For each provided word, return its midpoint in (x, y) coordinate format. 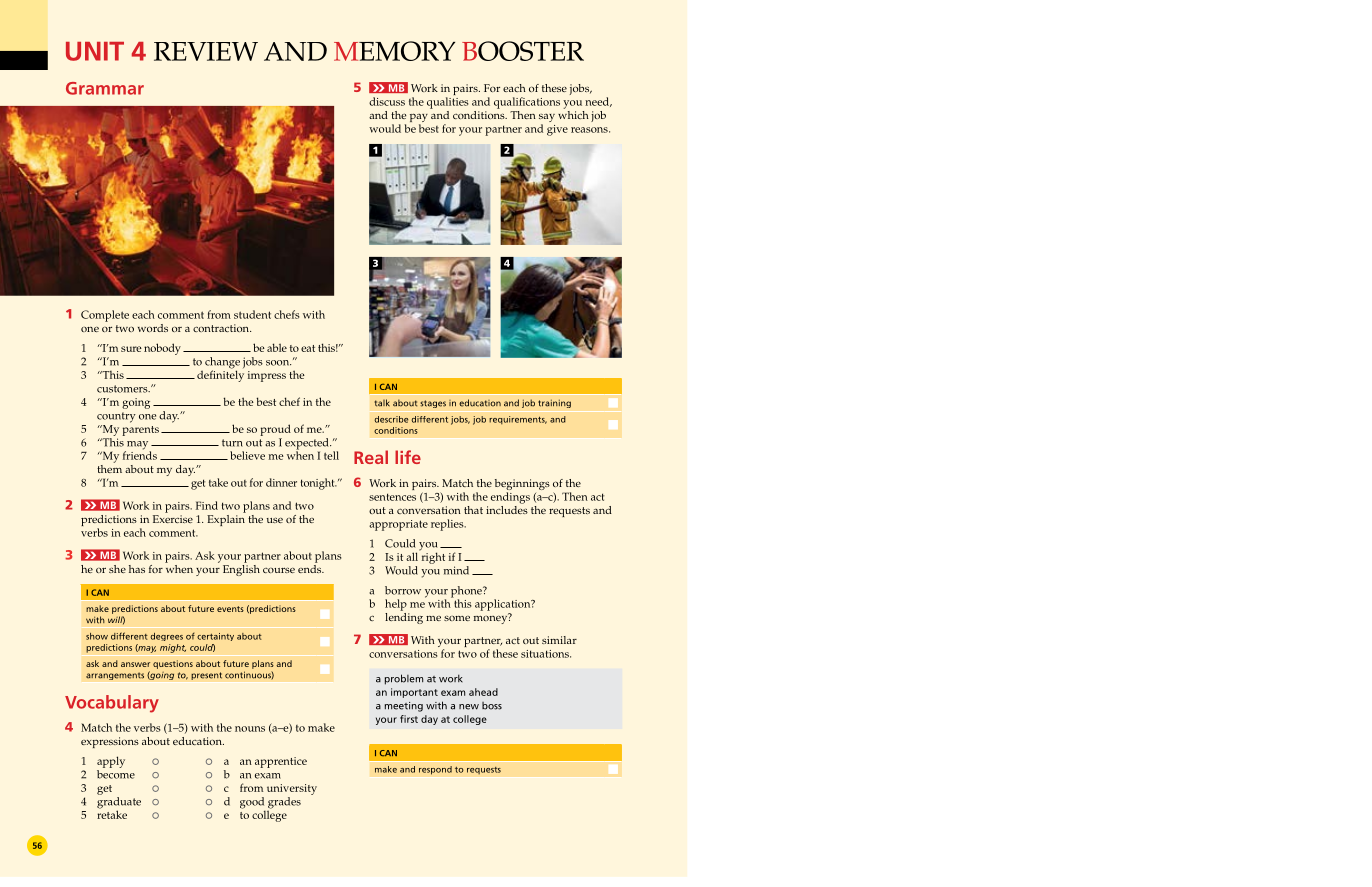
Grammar (105, 88)
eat (308, 348)
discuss (387, 101)
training (554, 404)
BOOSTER (523, 51)
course (279, 570)
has (137, 569)
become (116, 774)
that (473, 510)
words (153, 328)
